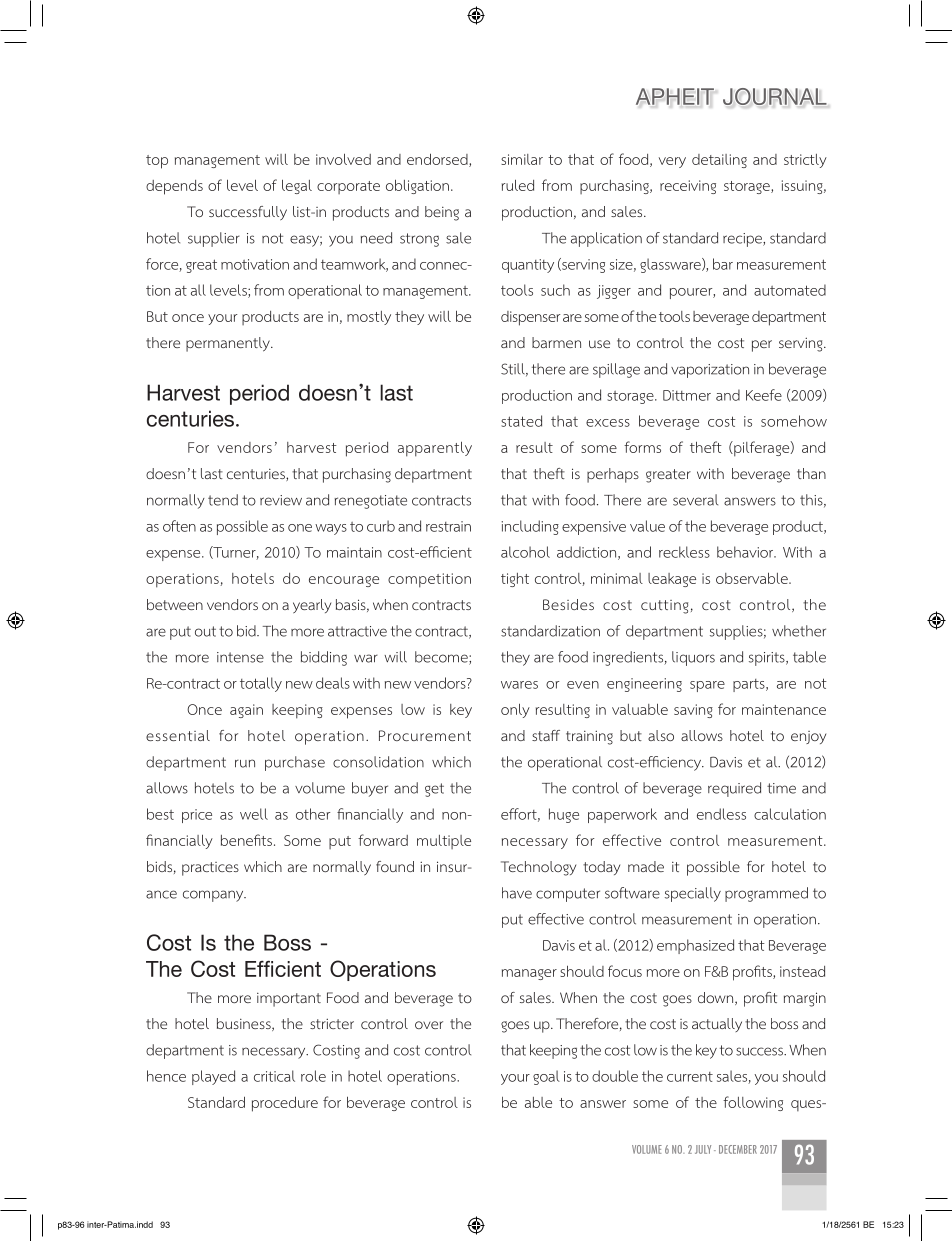  I want to click on Keefe, so click(764, 395).
